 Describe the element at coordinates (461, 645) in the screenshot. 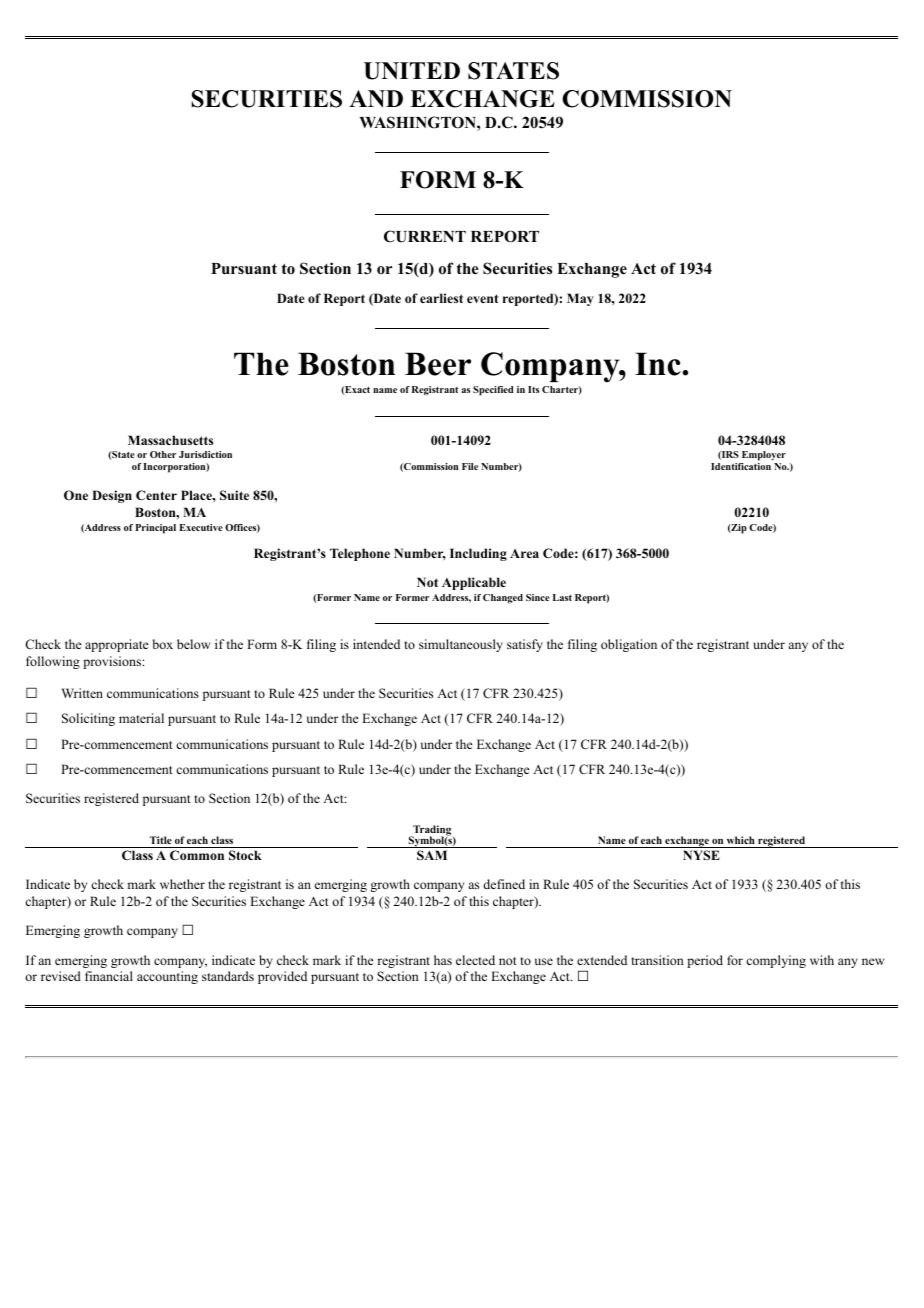

I see `simultaneously` at that location.
